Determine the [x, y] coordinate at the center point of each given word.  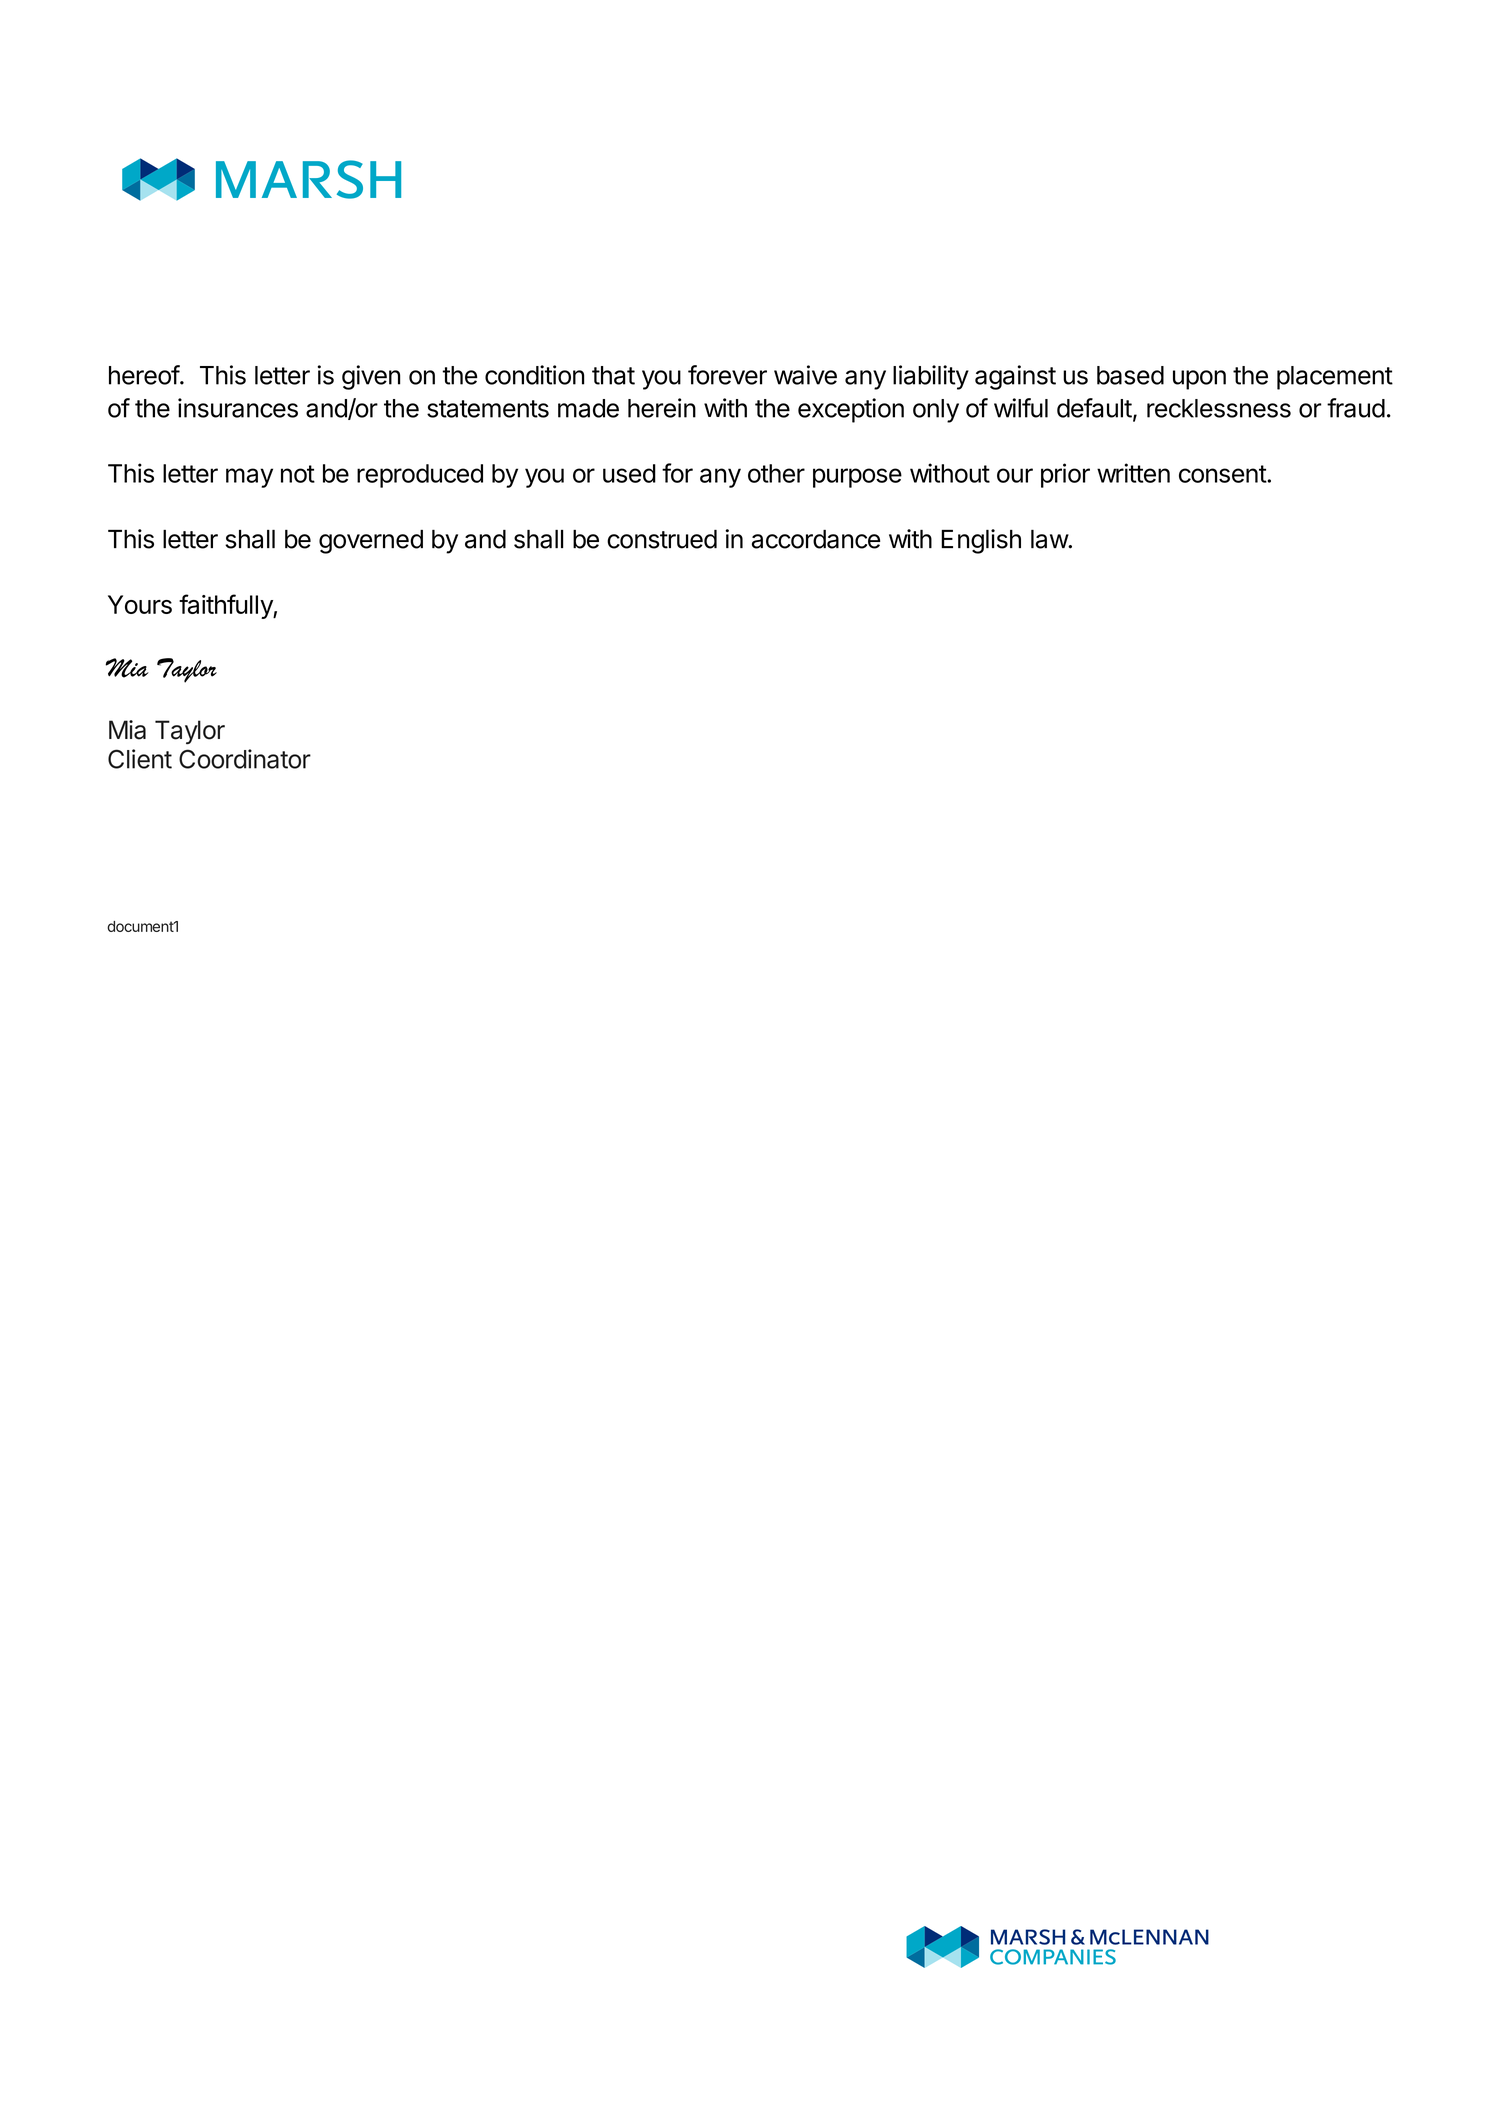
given [371, 377]
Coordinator [245, 759]
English [981, 541]
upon [1199, 380]
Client [140, 759]
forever [727, 375]
